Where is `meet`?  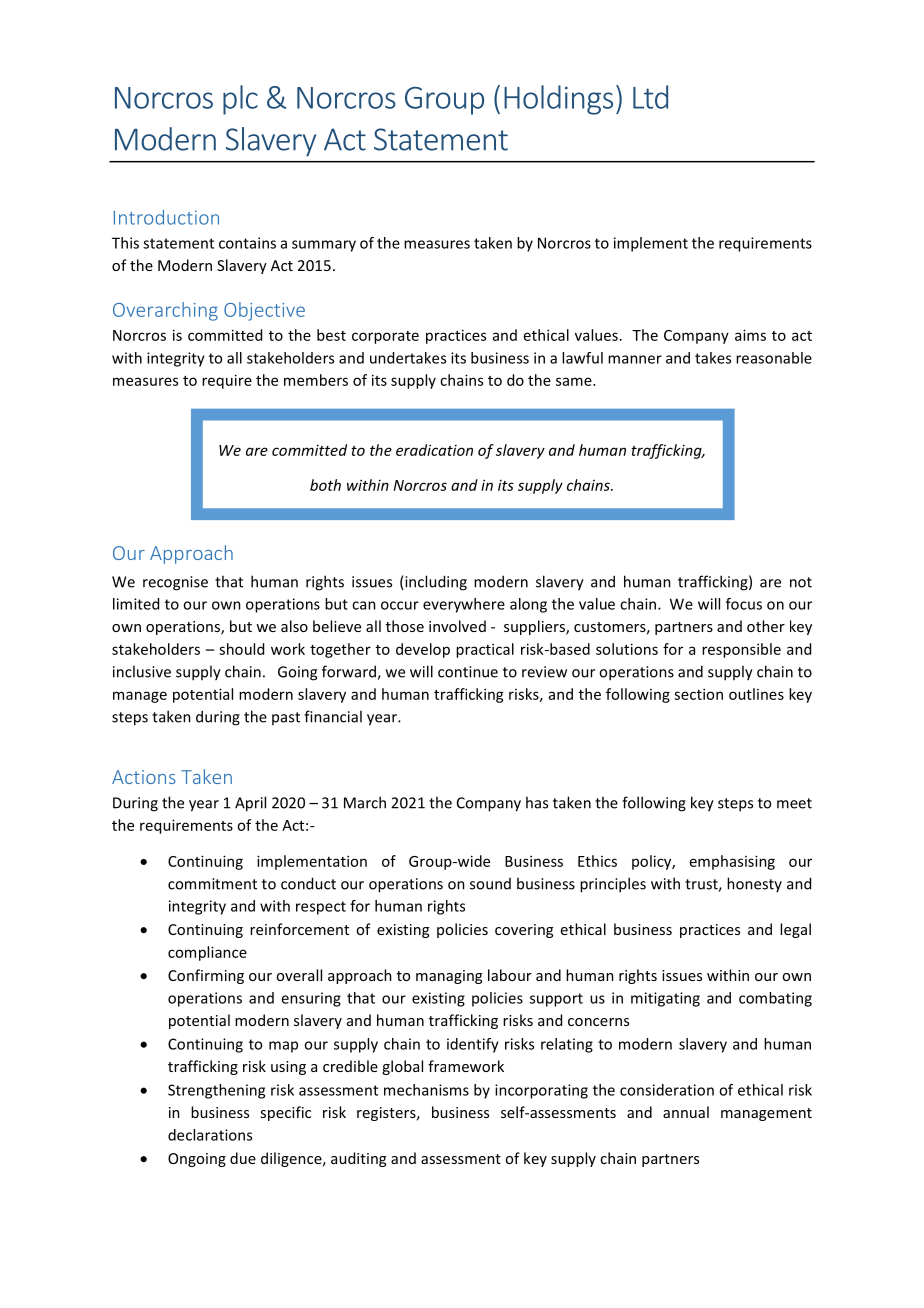 meet is located at coordinates (794, 803).
